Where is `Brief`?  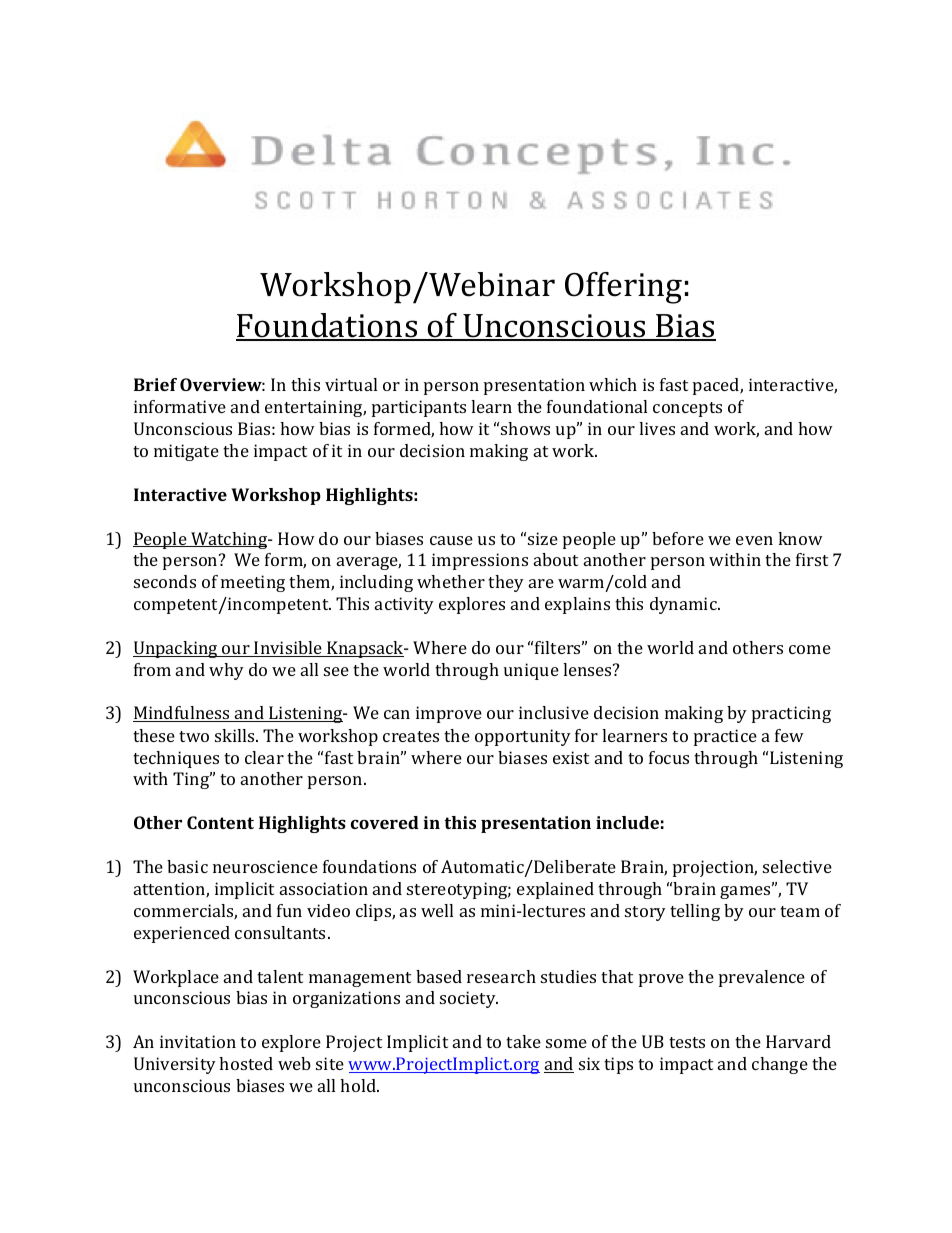
Brief is located at coordinates (155, 384).
